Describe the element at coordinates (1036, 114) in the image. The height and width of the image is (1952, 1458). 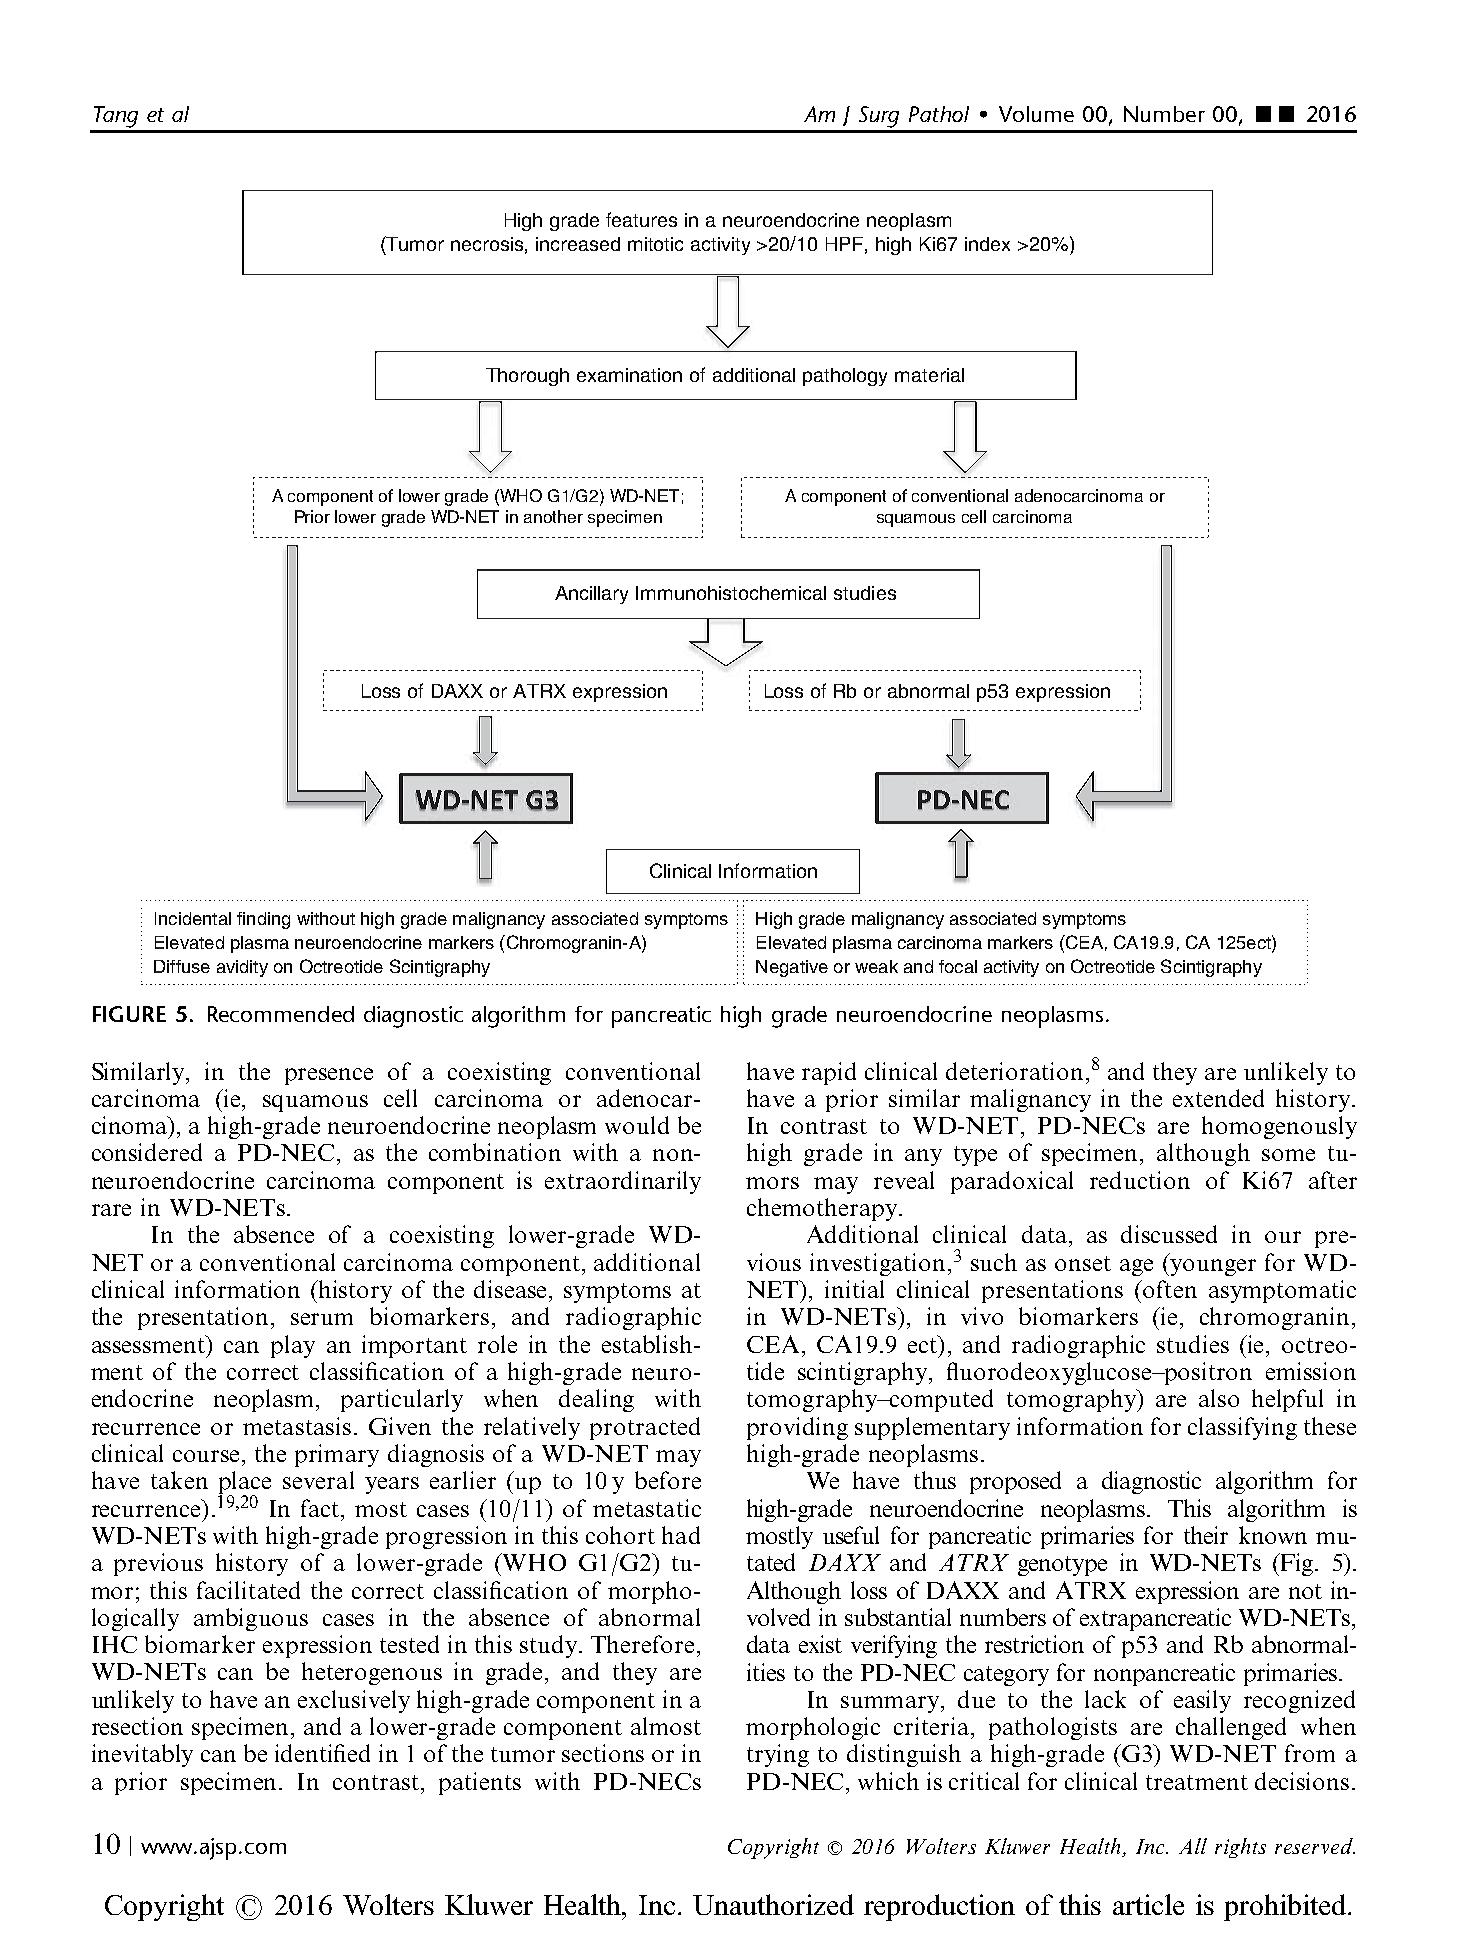
I see `Volume` at that location.
